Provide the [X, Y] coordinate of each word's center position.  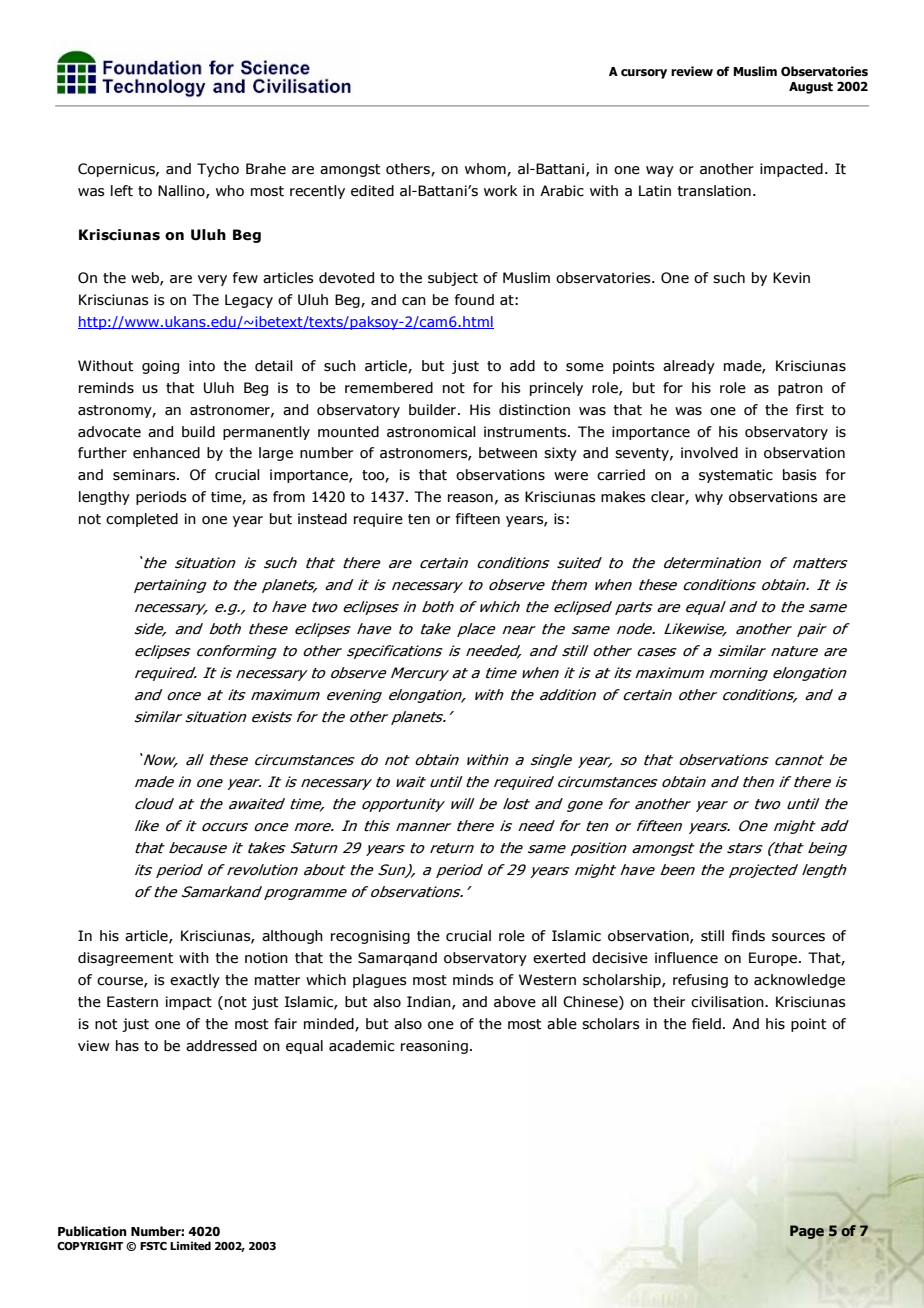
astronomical [431, 432]
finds [748, 936]
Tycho [218, 170]
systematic [736, 476]
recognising [370, 937]
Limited [190, 1245]
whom [486, 170]
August [811, 88]
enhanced [166, 453]
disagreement [125, 959]
